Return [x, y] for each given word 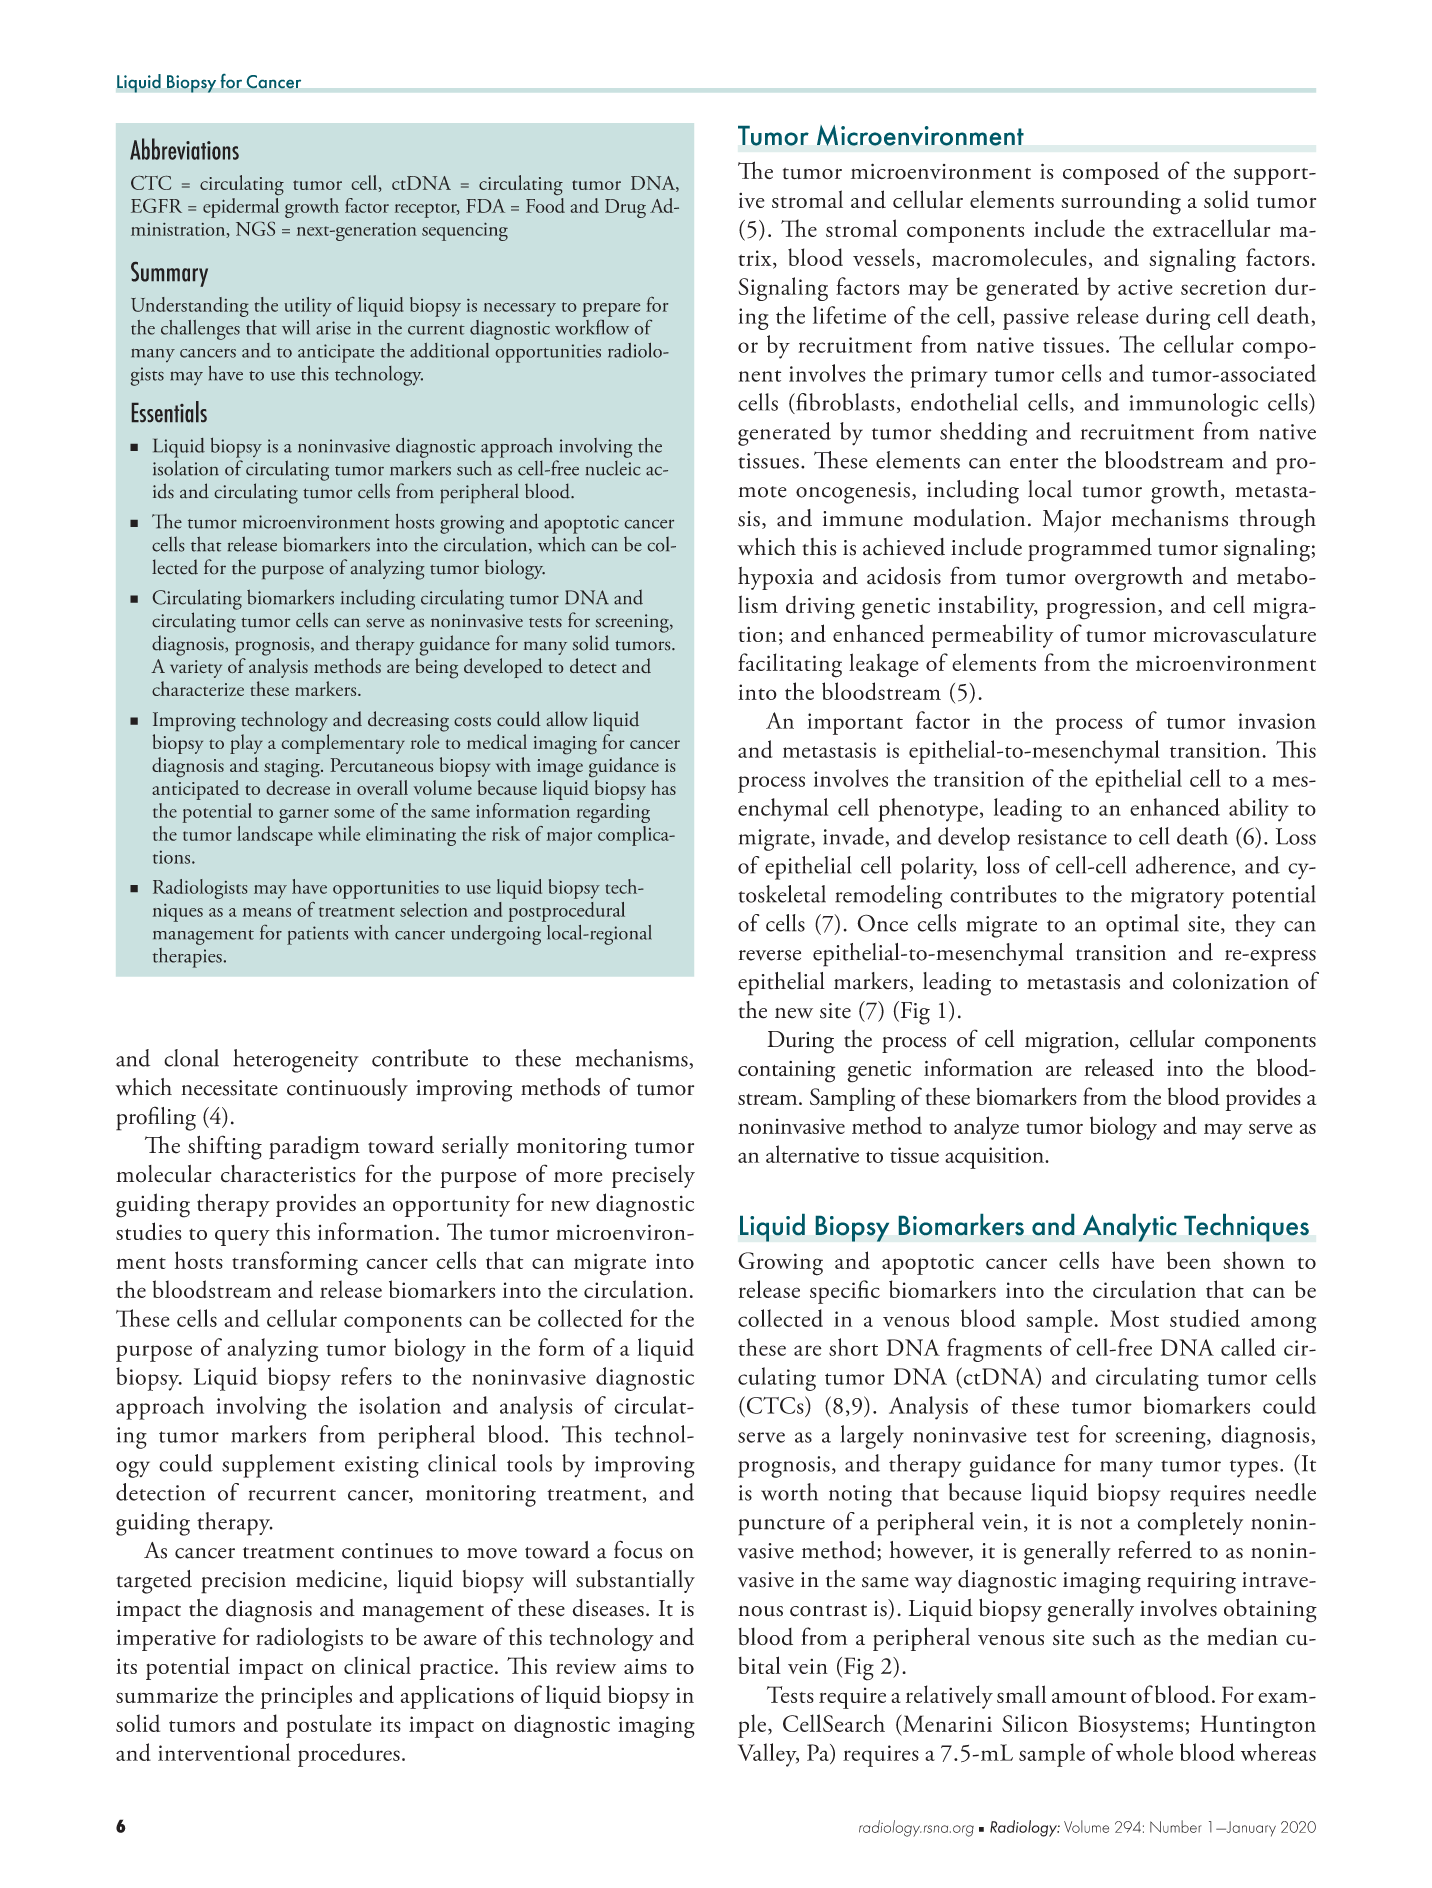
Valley [768, 1755]
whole [1144, 1752]
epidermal [241, 208]
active [1145, 287]
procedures [349, 1755]
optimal [1142, 926]
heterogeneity [296, 1061]
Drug [625, 208]
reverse [769, 955]
